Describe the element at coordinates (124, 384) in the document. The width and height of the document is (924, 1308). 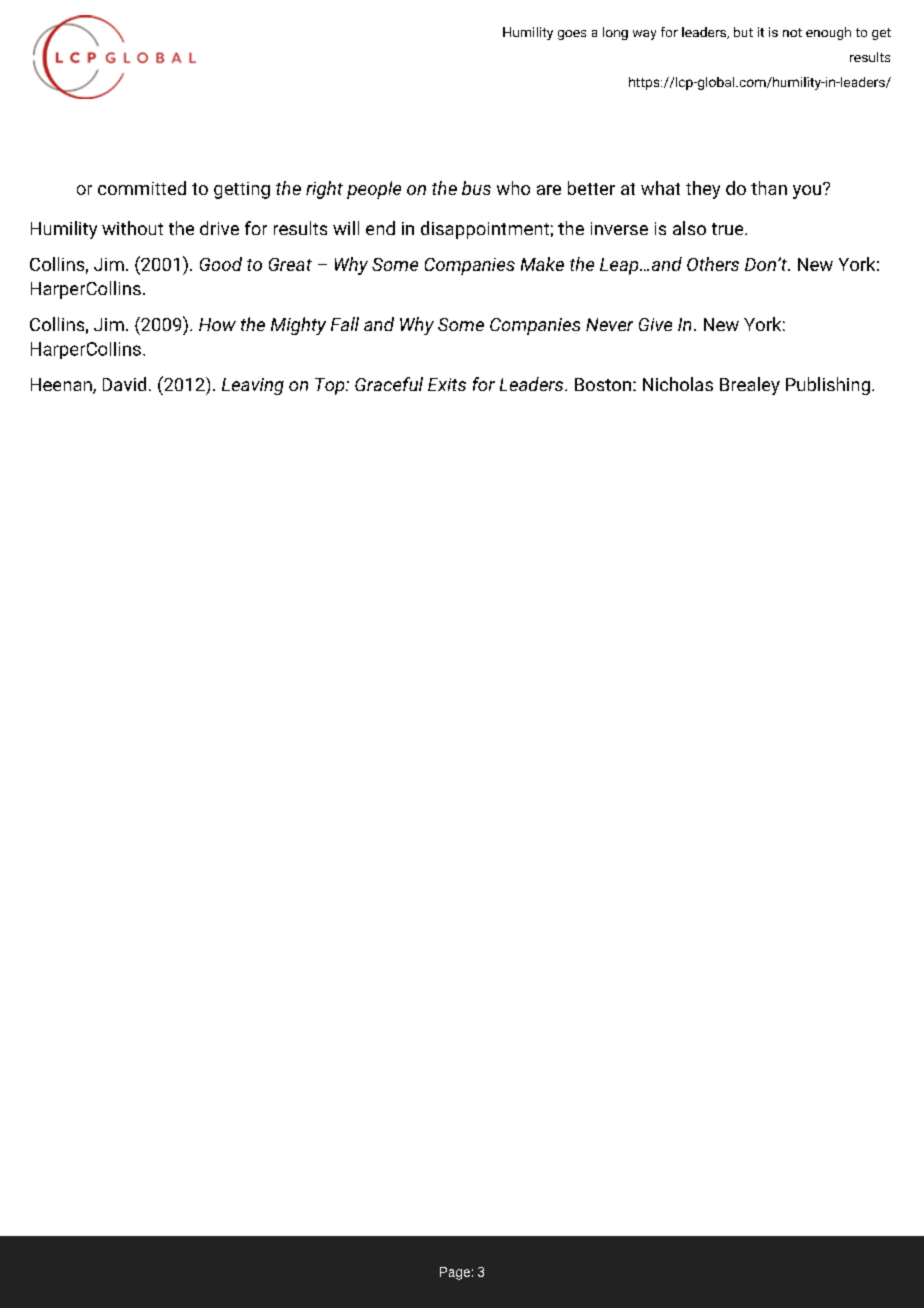
I see `David` at that location.
